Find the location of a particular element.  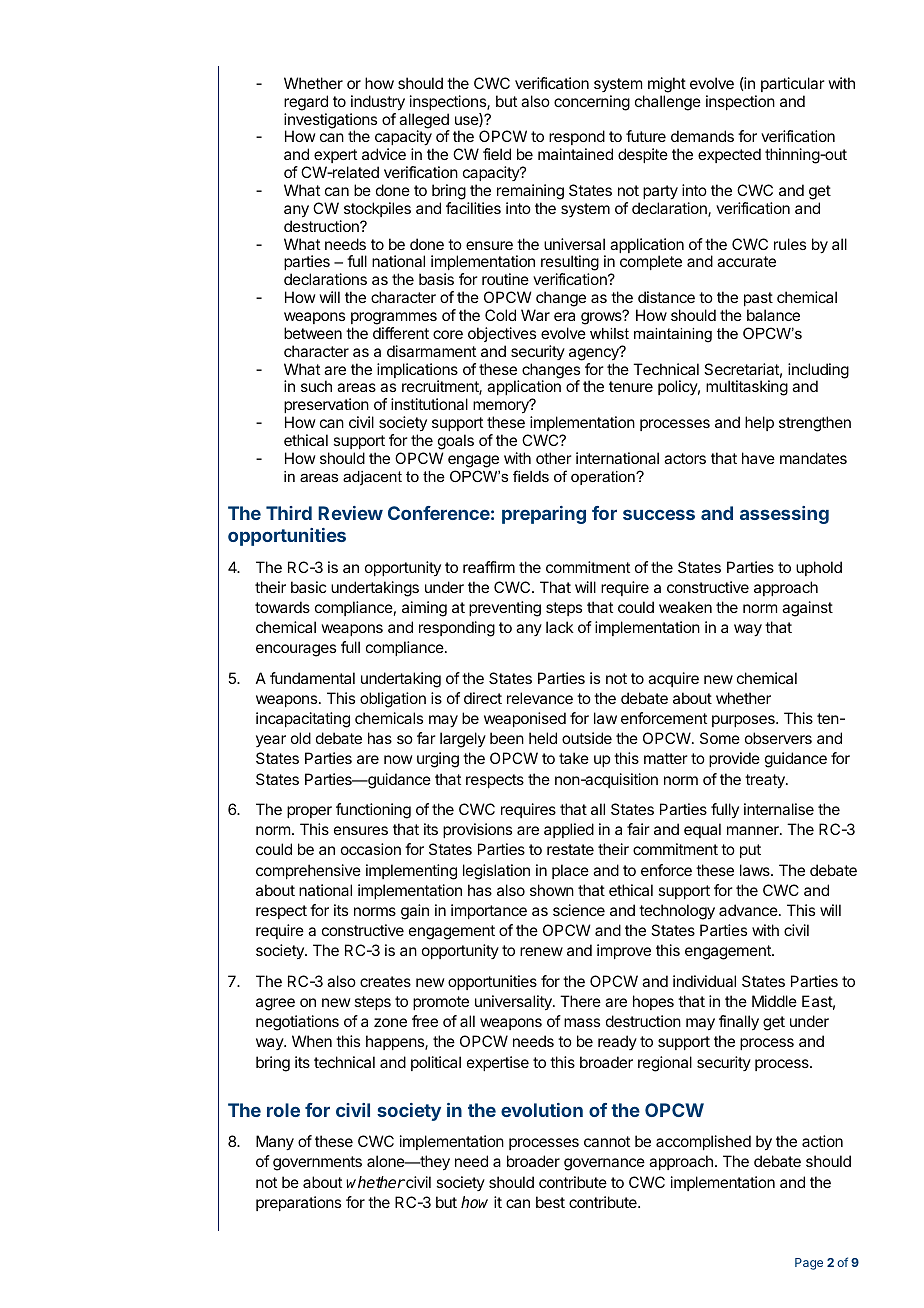

investigations is located at coordinates (330, 122).
